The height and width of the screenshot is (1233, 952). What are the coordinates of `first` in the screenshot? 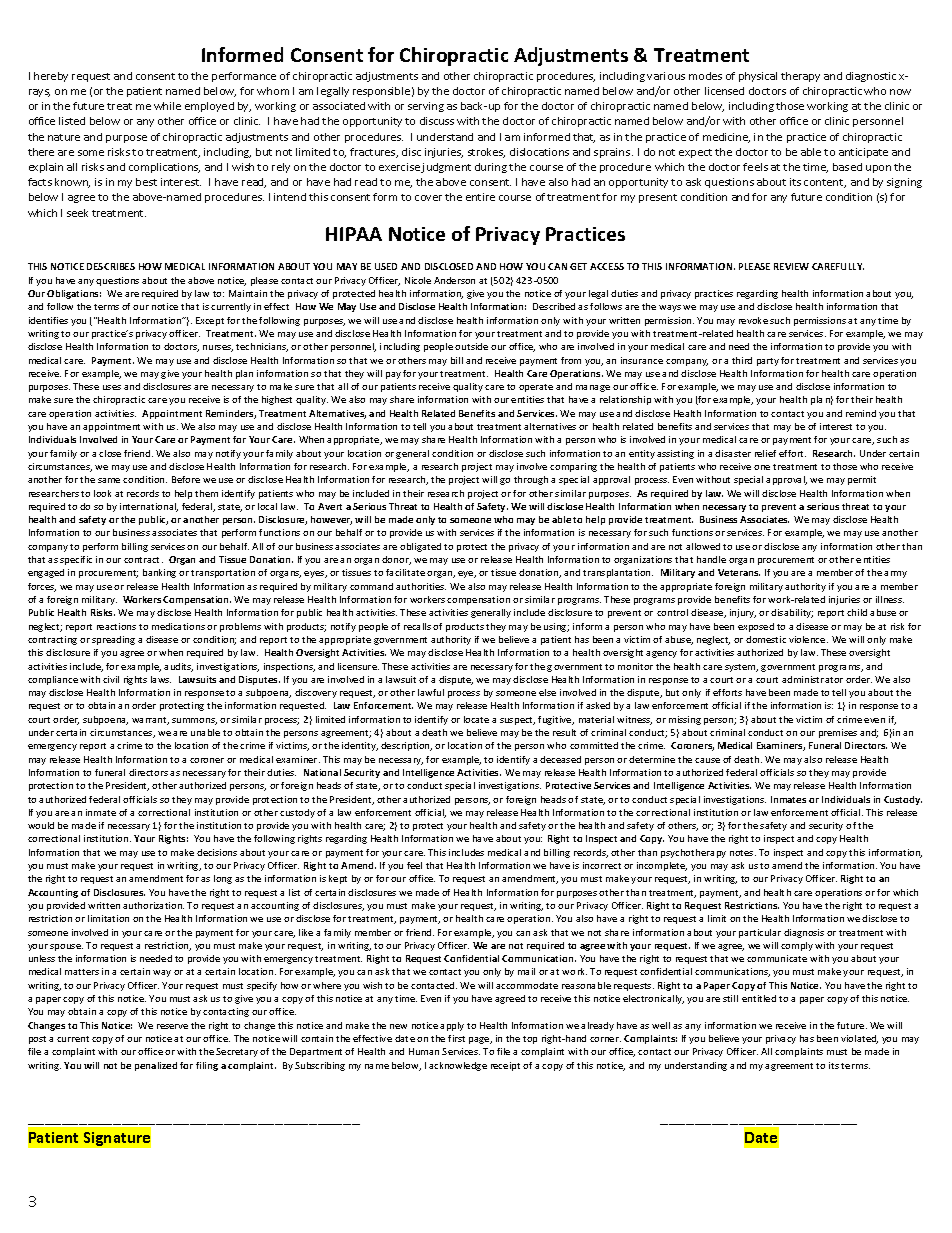 It's located at (456, 1038).
